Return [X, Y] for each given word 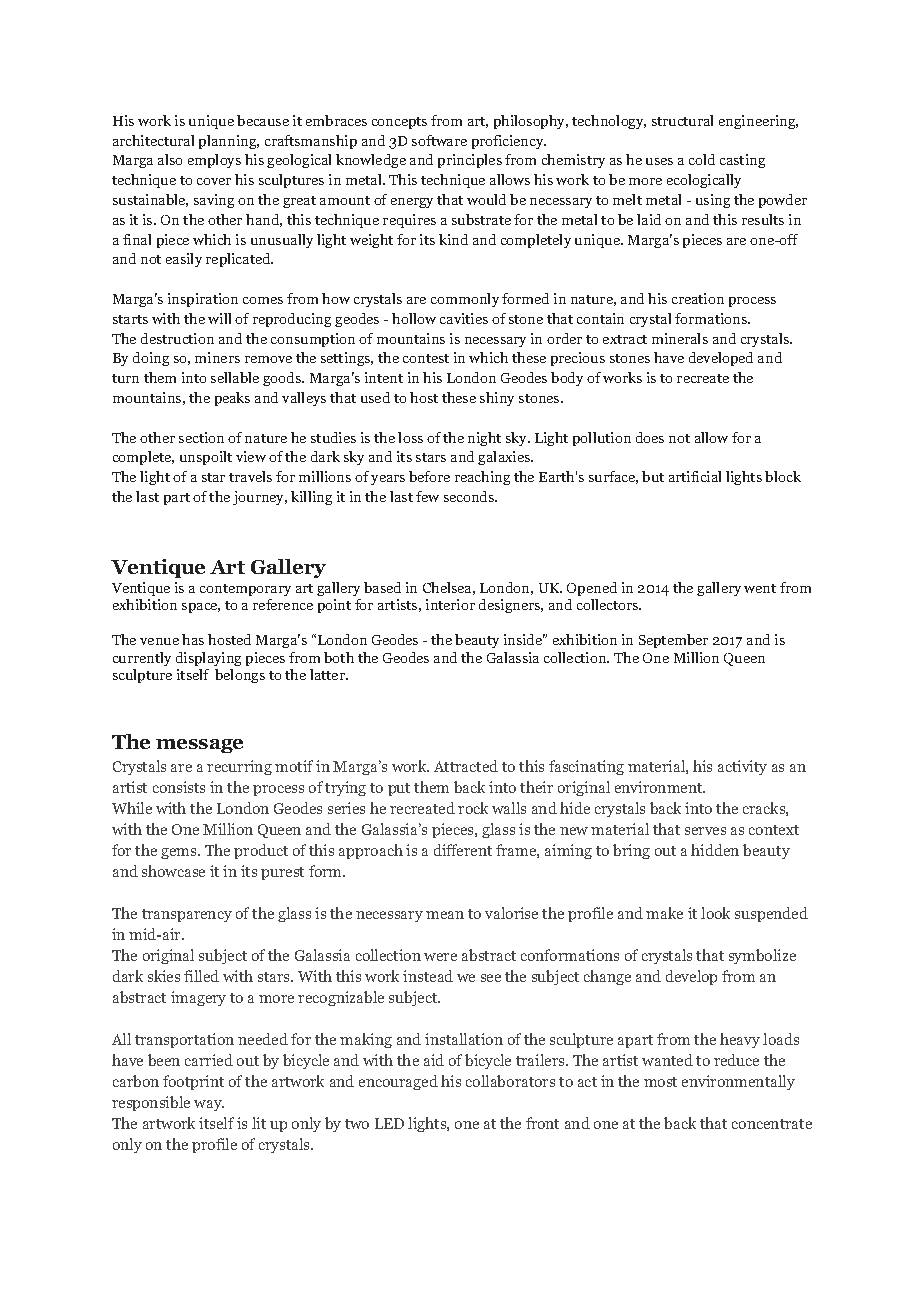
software [439, 140]
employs [214, 161]
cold [702, 159]
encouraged [398, 1082]
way [209, 1105]
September [673, 641]
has [193, 639]
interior [450, 604]
